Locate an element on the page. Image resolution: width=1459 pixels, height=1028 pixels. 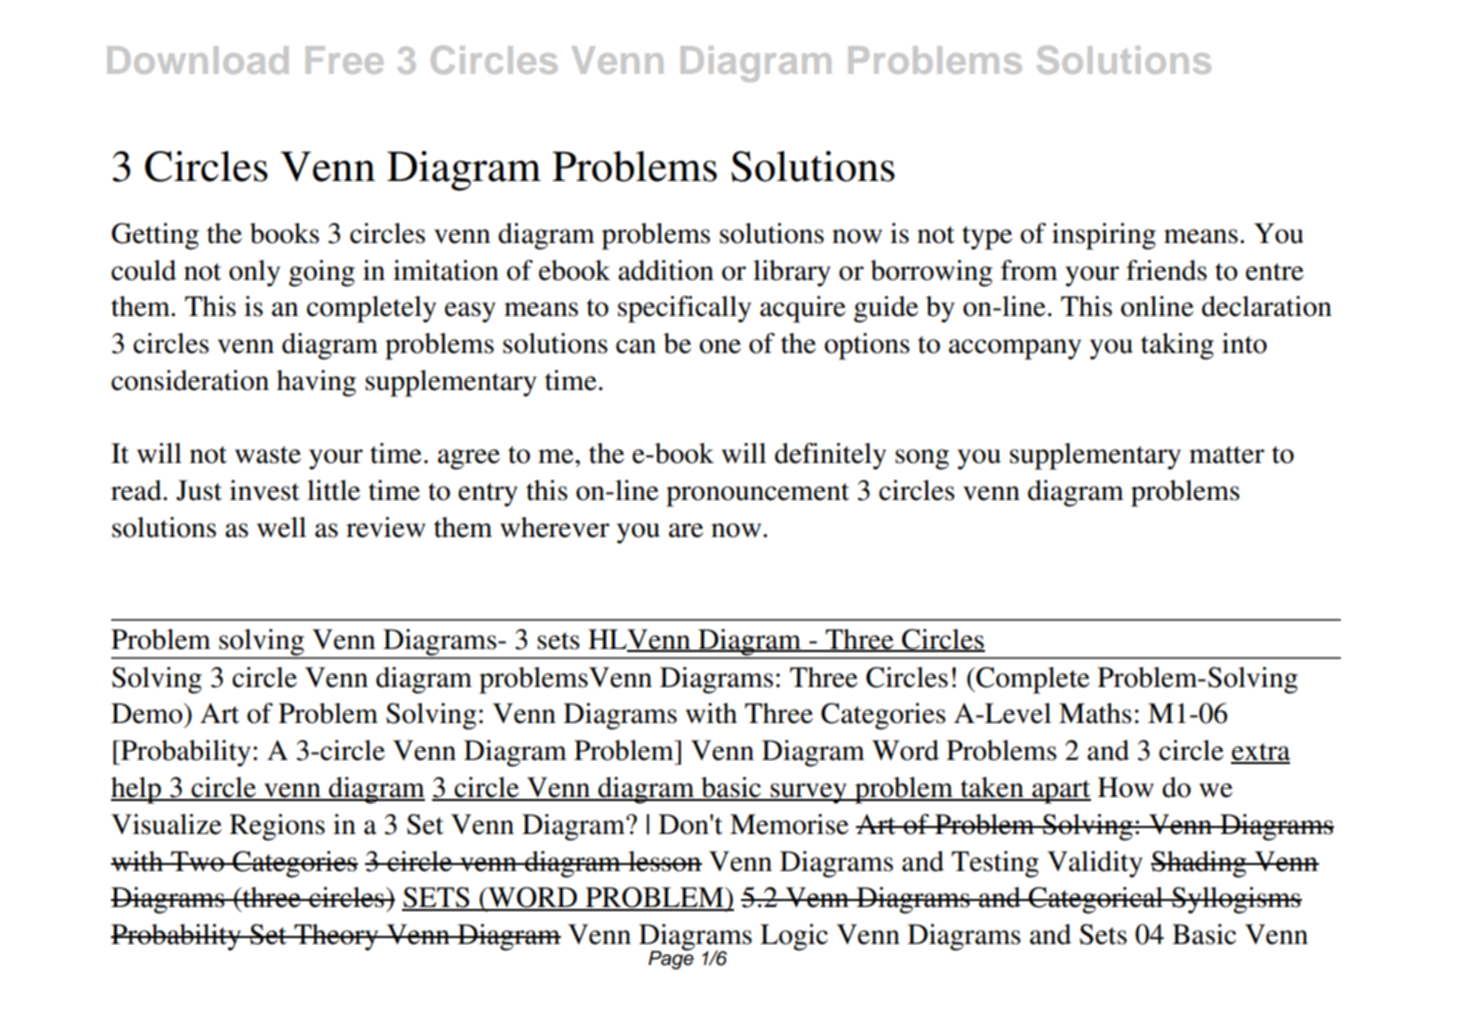
taking is located at coordinates (1177, 346).
